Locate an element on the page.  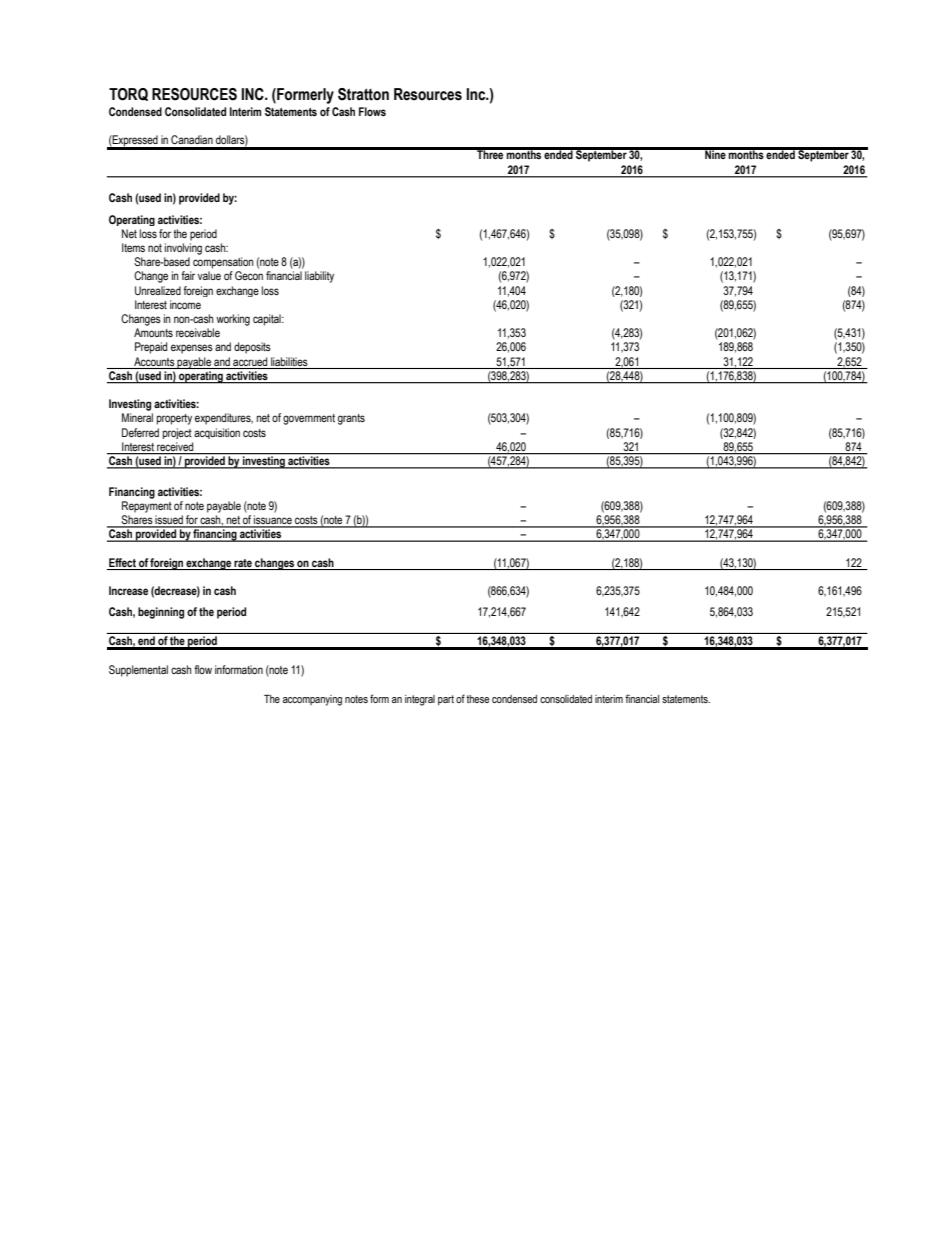
part is located at coordinates (446, 700).
